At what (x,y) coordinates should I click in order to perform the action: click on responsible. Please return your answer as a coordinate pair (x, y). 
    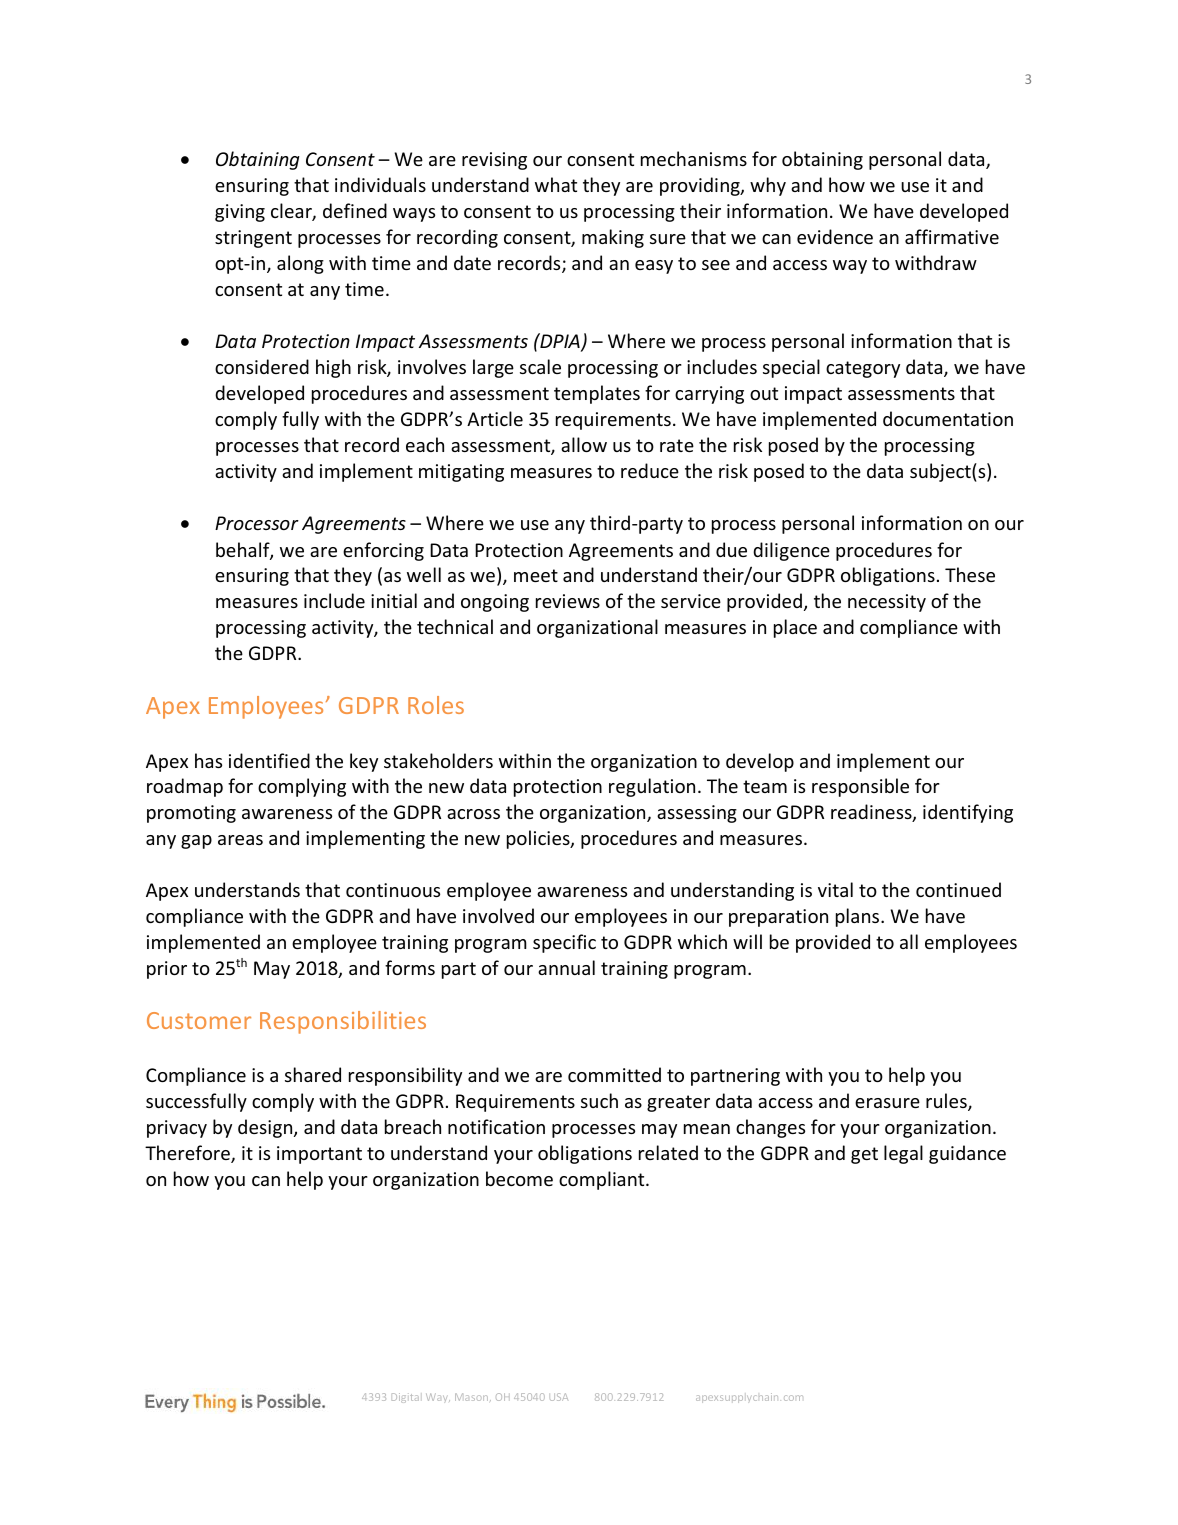
    Looking at the image, I should click on (860, 787).
